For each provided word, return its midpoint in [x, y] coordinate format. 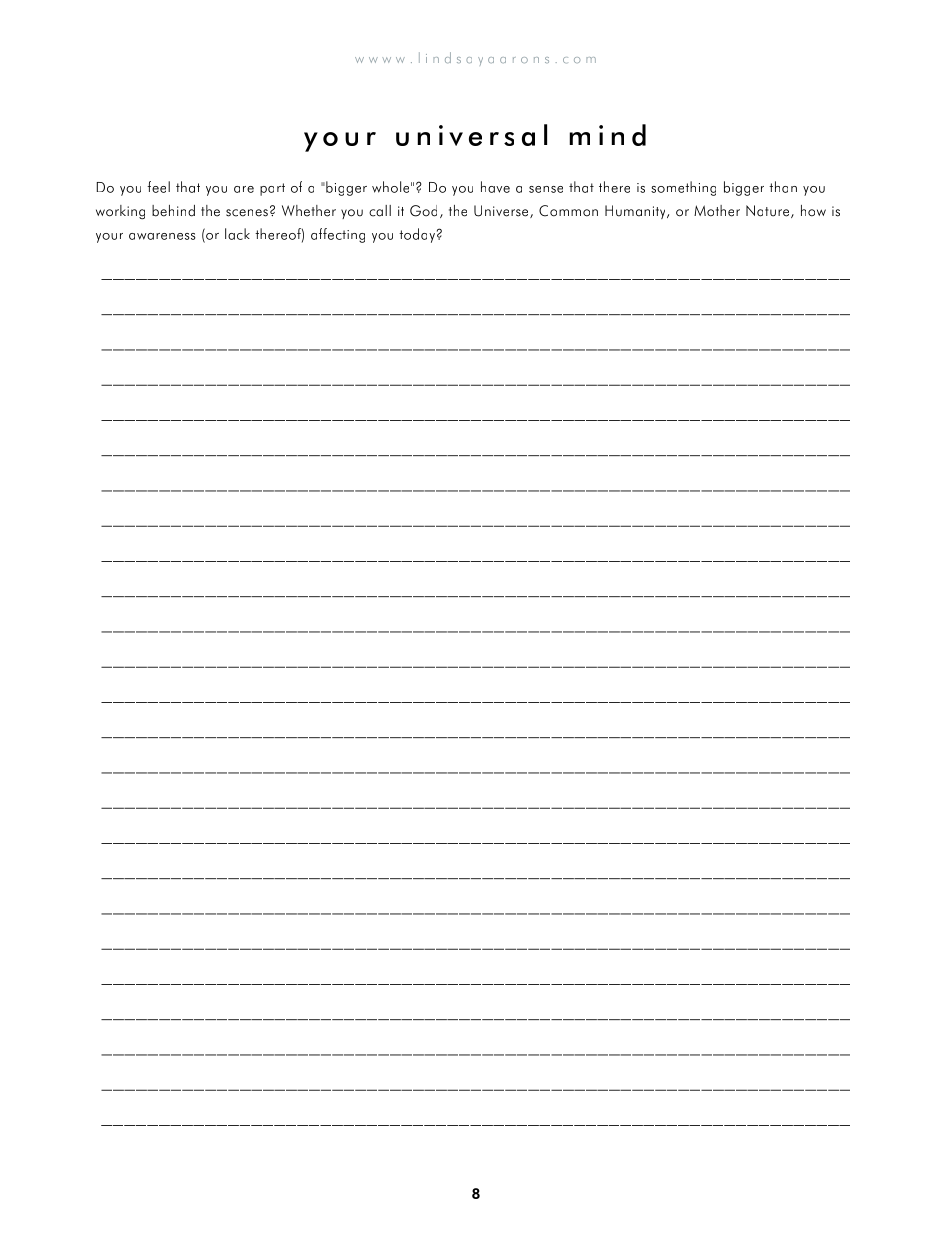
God [423, 211]
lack [237, 234]
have [495, 187]
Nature [769, 211]
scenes [247, 213]
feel [158, 187]
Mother [717, 211]
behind [173, 211]
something [683, 188]
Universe [502, 211]
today [417, 235]
